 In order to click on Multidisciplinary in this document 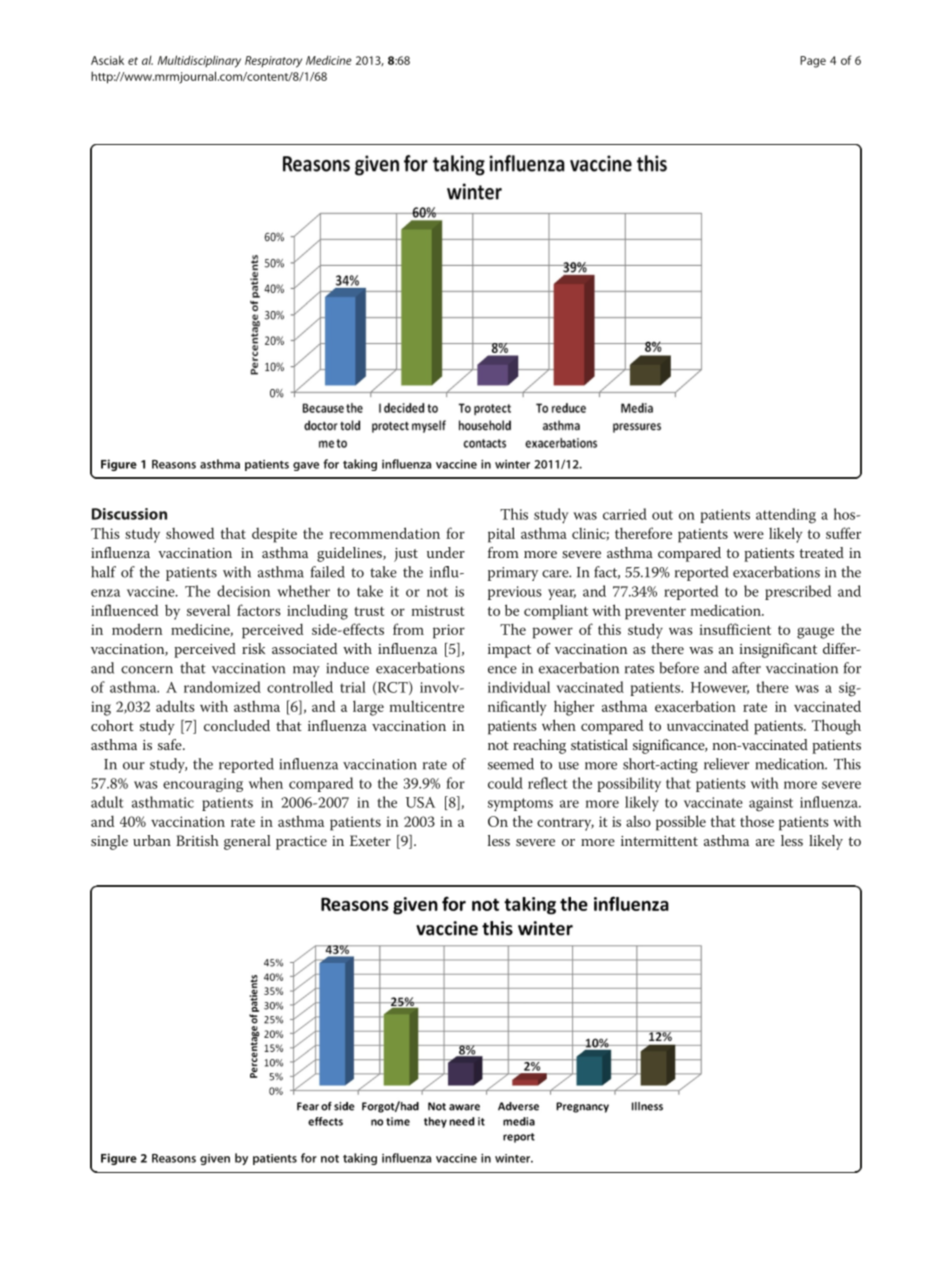, I will do `click(199, 61)`.
